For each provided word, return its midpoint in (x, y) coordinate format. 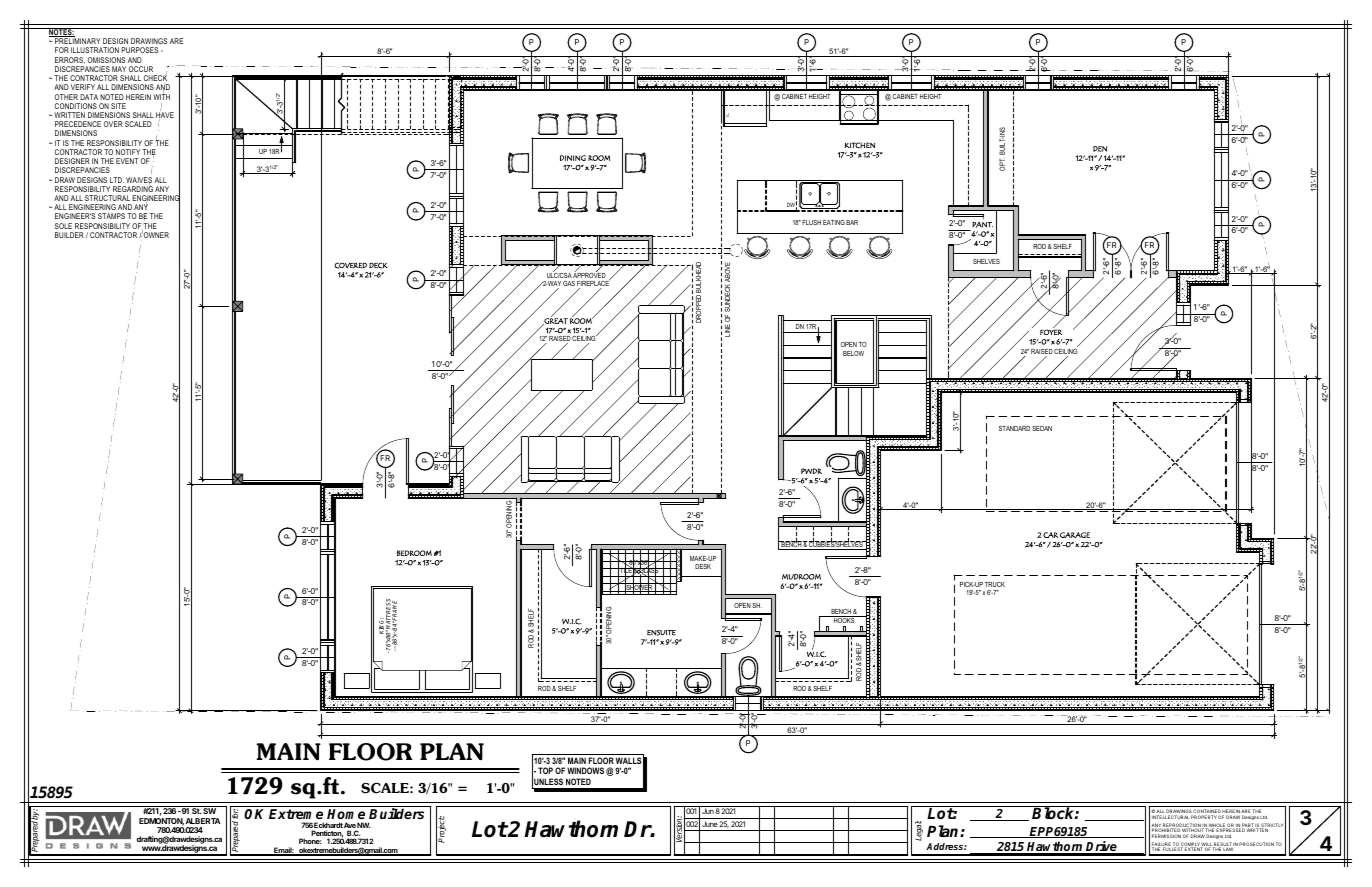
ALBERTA (203, 821)
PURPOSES (139, 50)
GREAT (555, 321)
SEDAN (1042, 428)
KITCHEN (860, 145)
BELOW (853, 353)
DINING (573, 158)
